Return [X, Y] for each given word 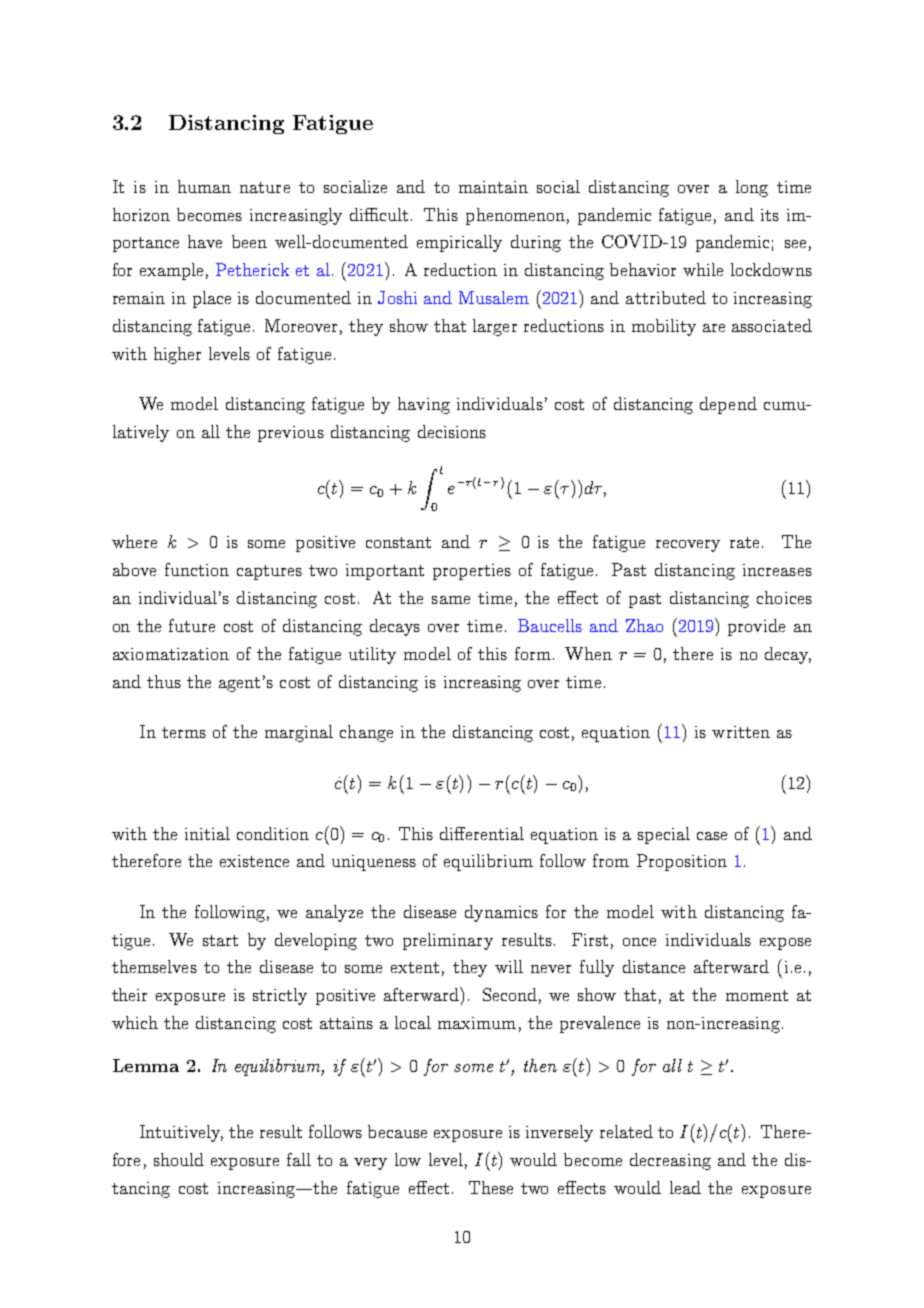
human [204, 186]
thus [164, 681]
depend [728, 405]
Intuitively [181, 1133]
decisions [452, 431]
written [741, 732]
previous [291, 434]
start [220, 940]
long [752, 188]
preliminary [448, 941]
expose [785, 944]
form [533, 653]
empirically [459, 243]
